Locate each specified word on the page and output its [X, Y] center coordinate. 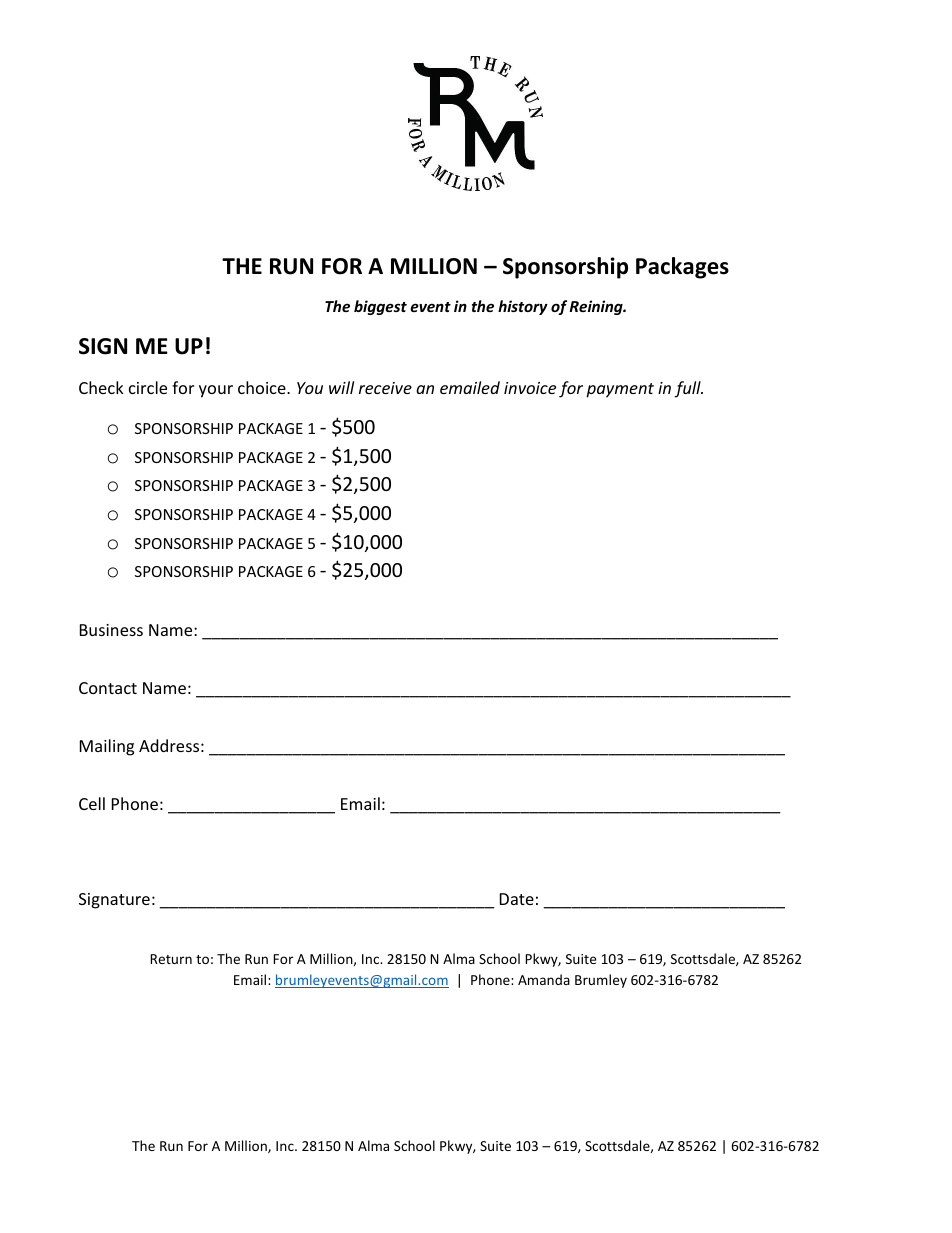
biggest [380, 307]
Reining [597, 307]
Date [517, 899]
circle [148, 387]
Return [171, 959]
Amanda [544, 979]
